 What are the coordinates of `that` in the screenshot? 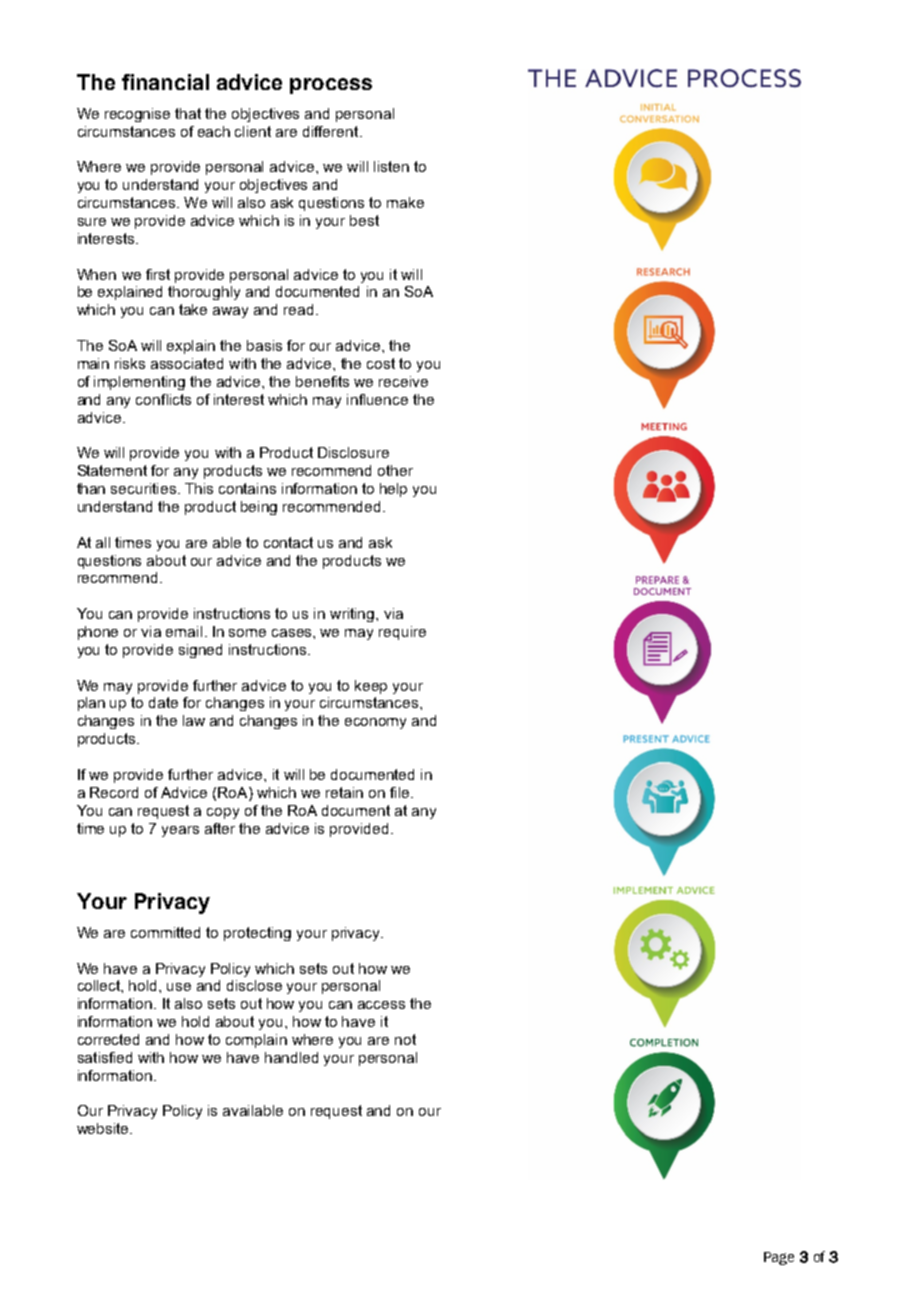 It's located at (188, 113).
